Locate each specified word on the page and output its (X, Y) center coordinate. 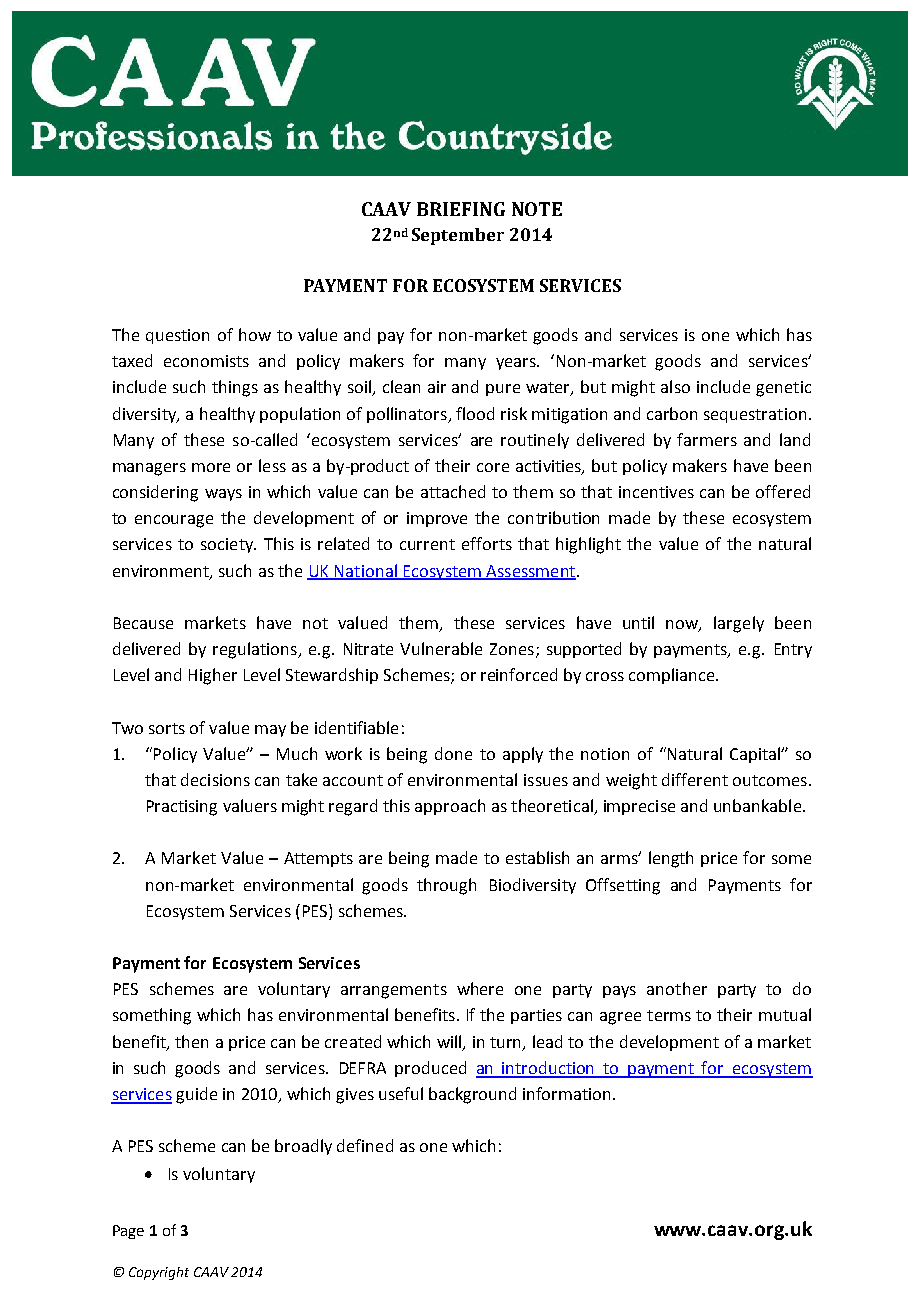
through (446, 886)
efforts (487, 543)
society (228, 545)
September (458, 236)
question (177, 336)
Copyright (159, 1273)
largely (739, 624)
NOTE (537, 209)
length (671, 859)
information (568, 1093)
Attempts (318, 859)
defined (365, 1145)
